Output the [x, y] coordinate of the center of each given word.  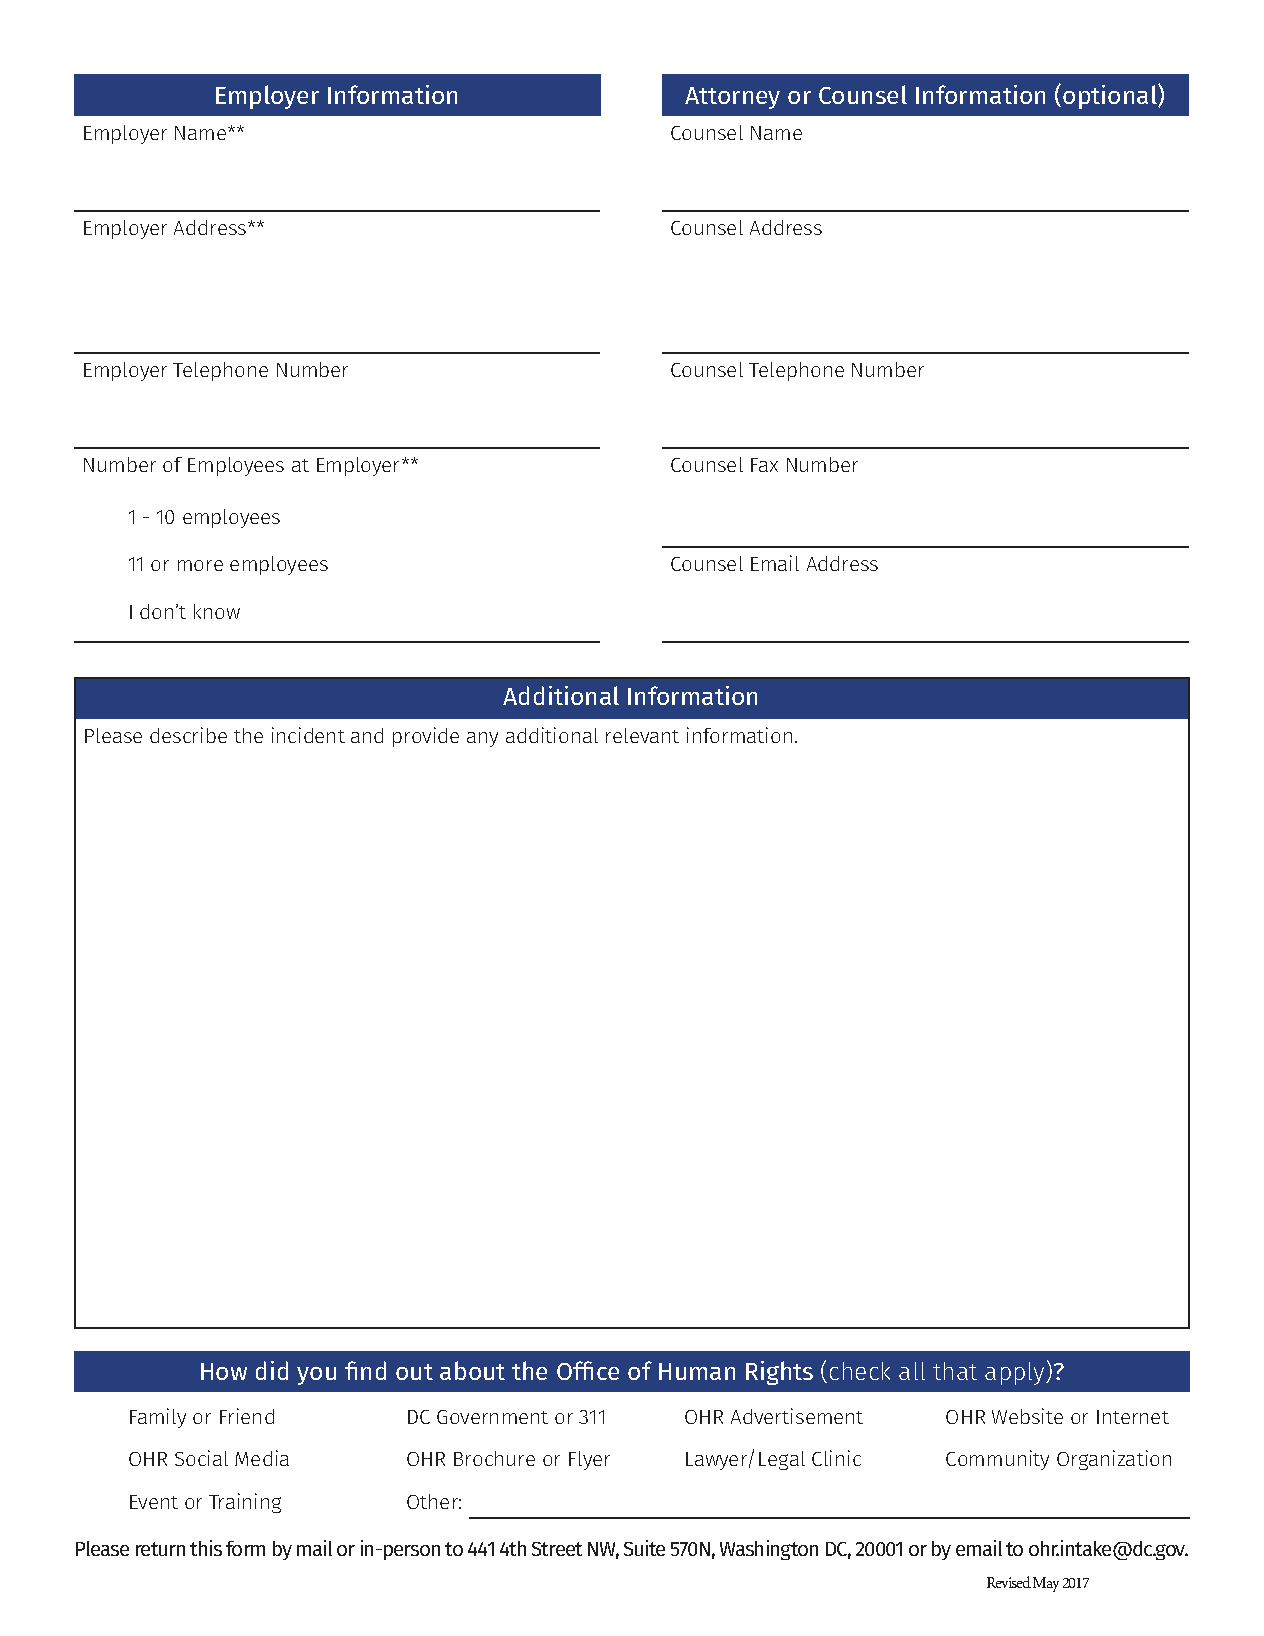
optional [1111, 96]
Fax [764, 465]
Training [245, 1503]
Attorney [732, 98]
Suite [644, 1548]
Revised [1009, 1582]
